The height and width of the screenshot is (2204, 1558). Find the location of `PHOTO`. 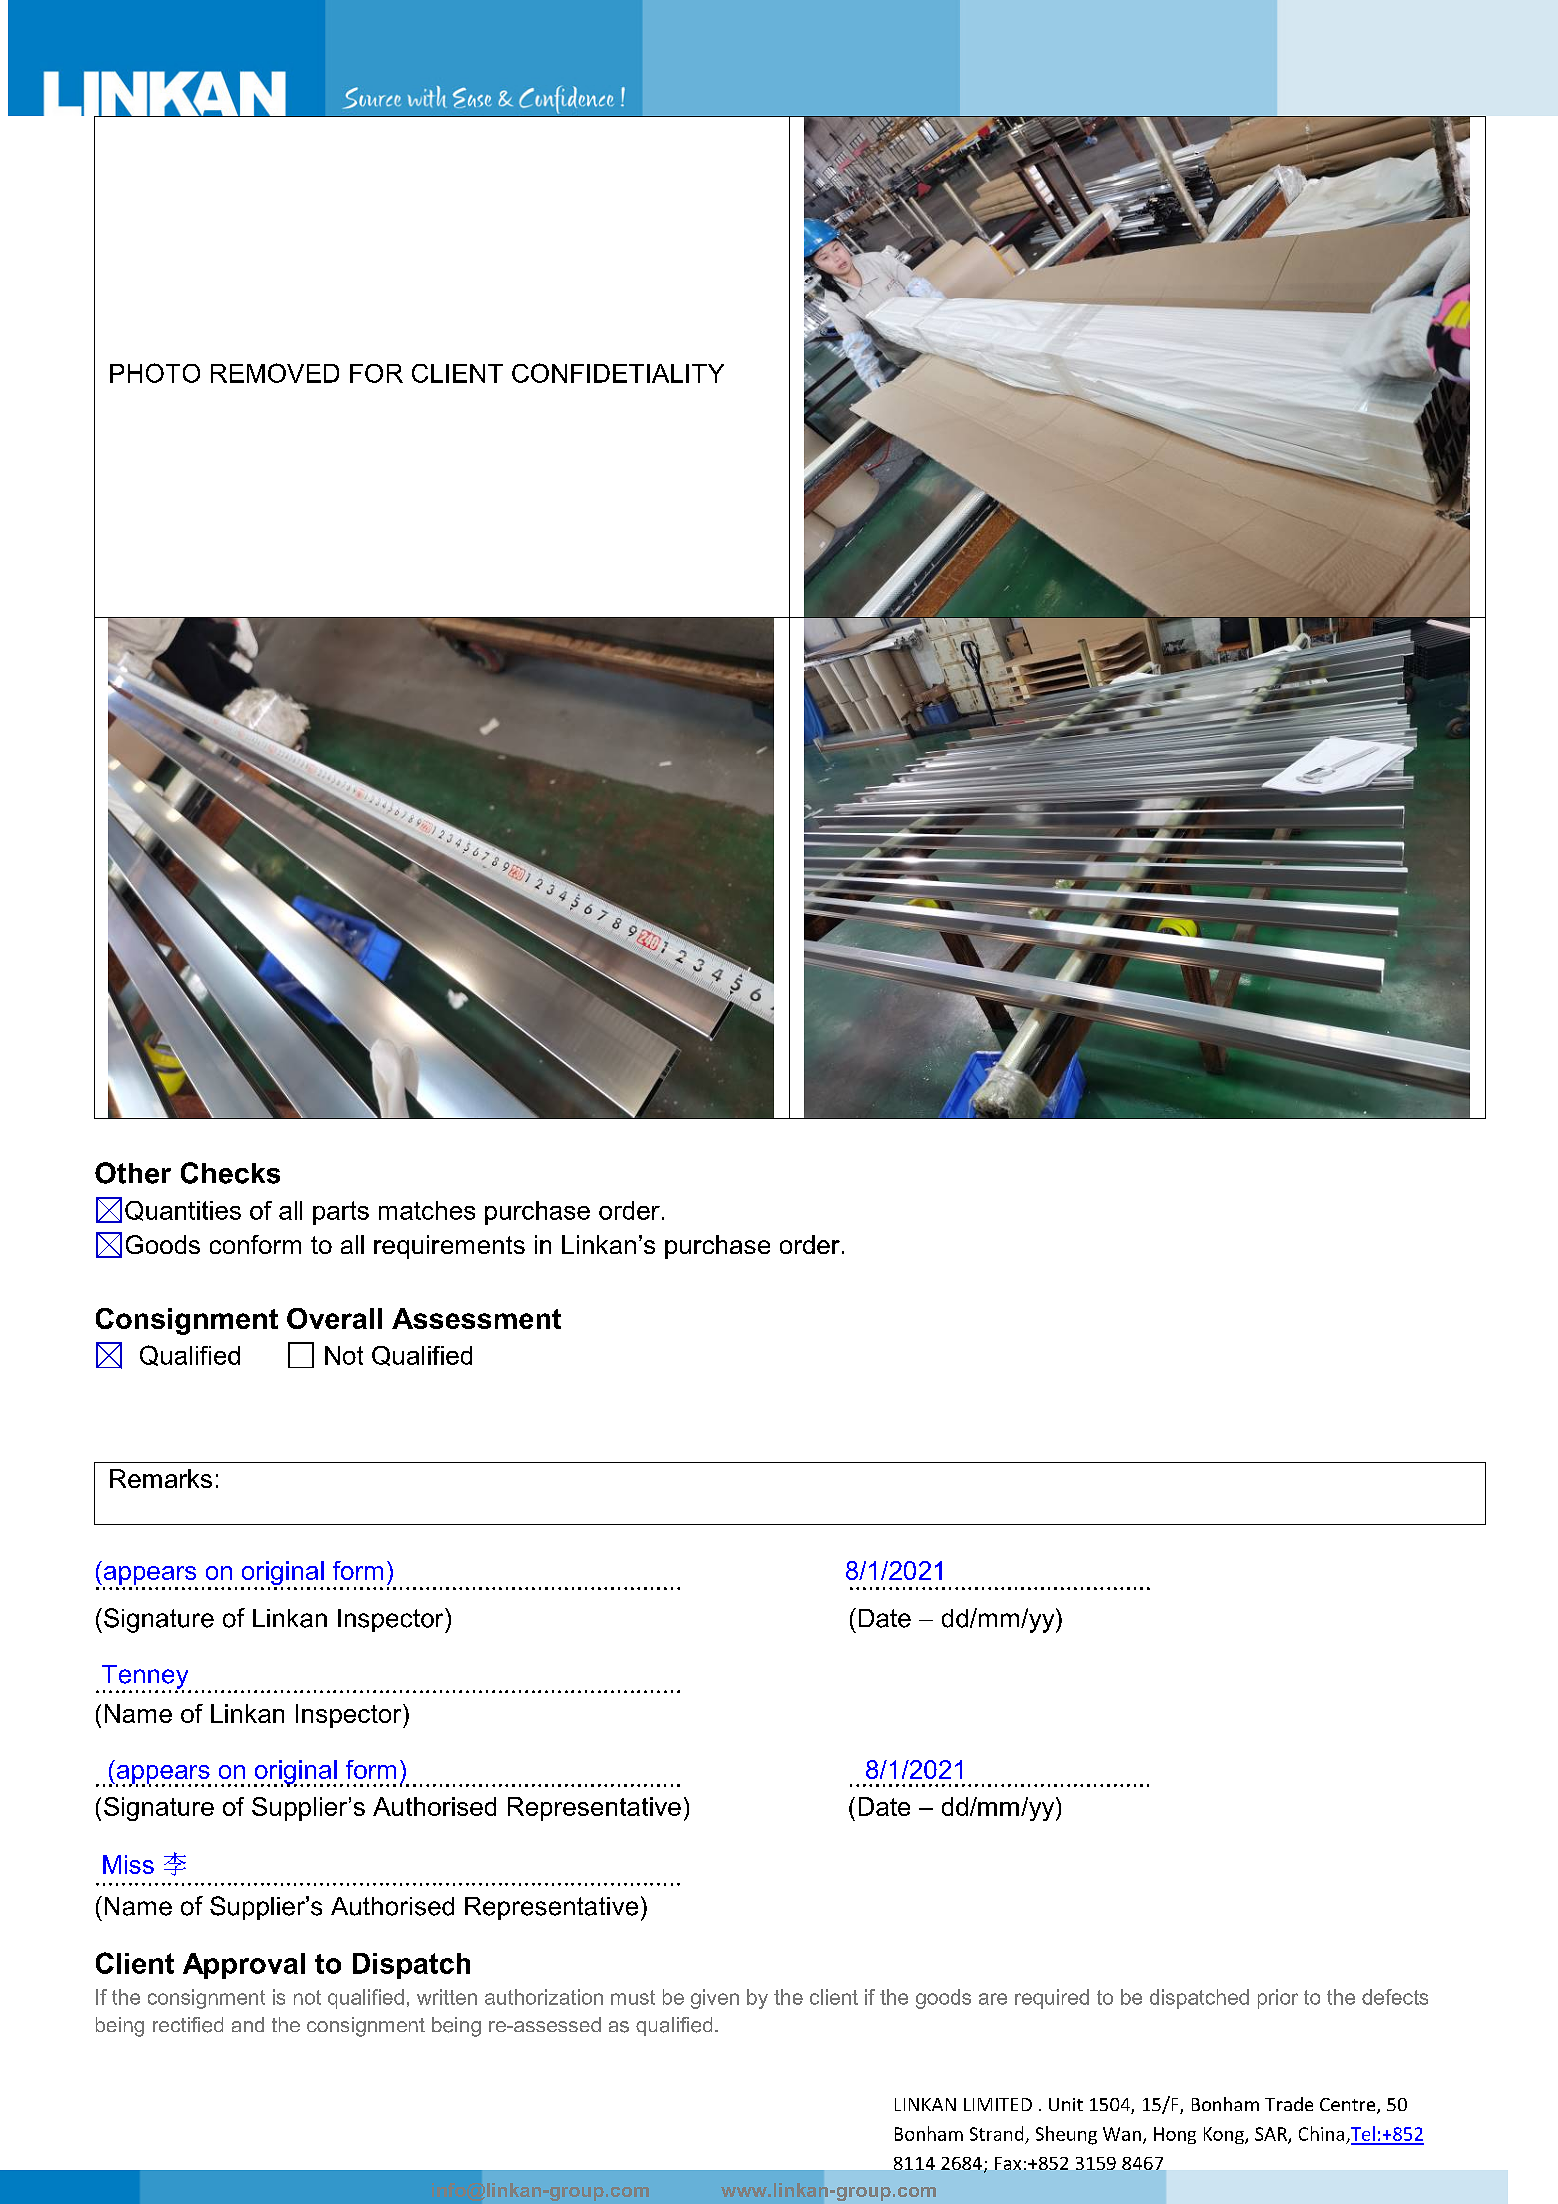

PHOTO is located at coordinates (155, 373).
